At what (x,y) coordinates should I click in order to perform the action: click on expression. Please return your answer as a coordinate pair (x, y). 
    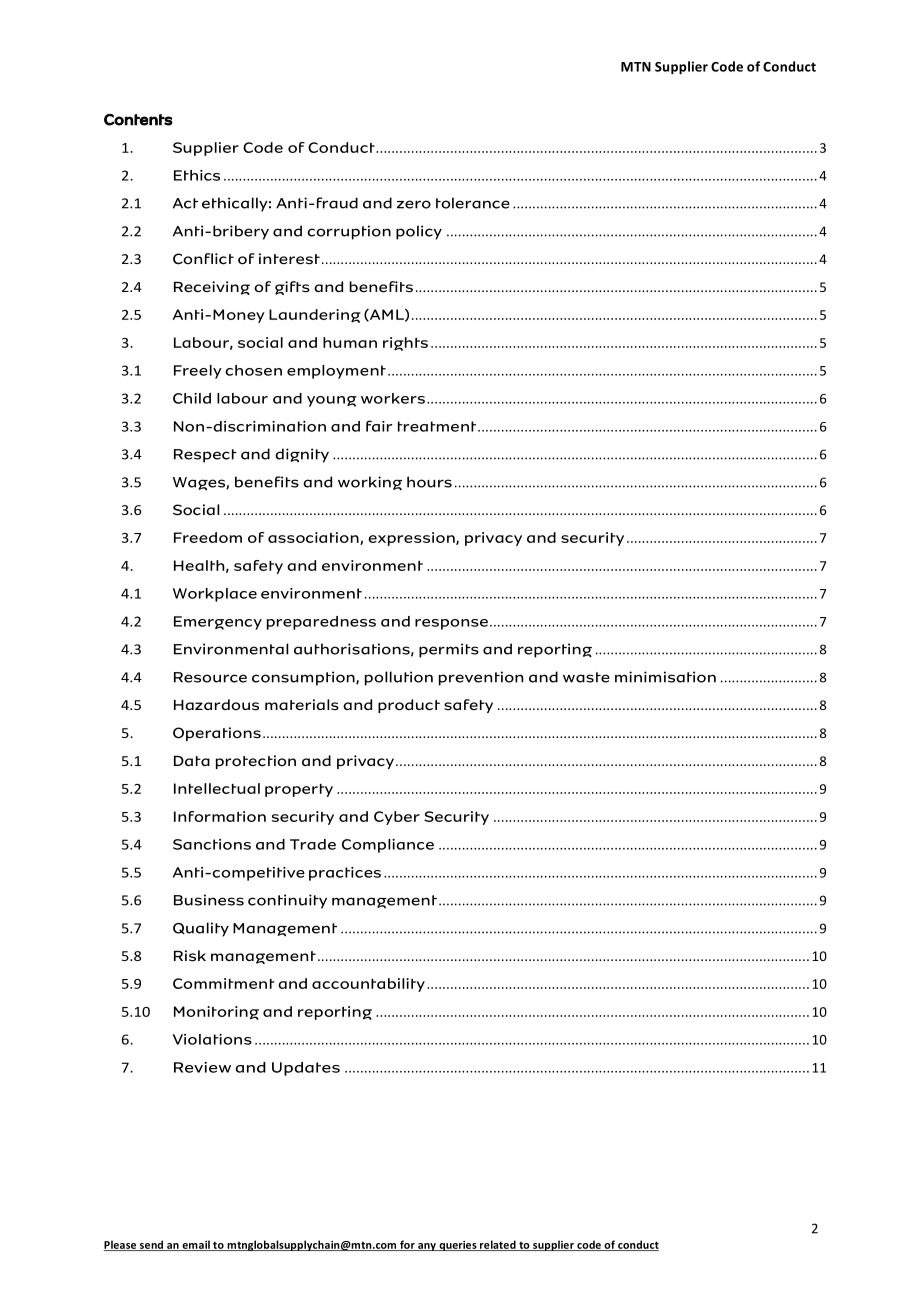
    Looking at the image, I should click on (412, 539).
